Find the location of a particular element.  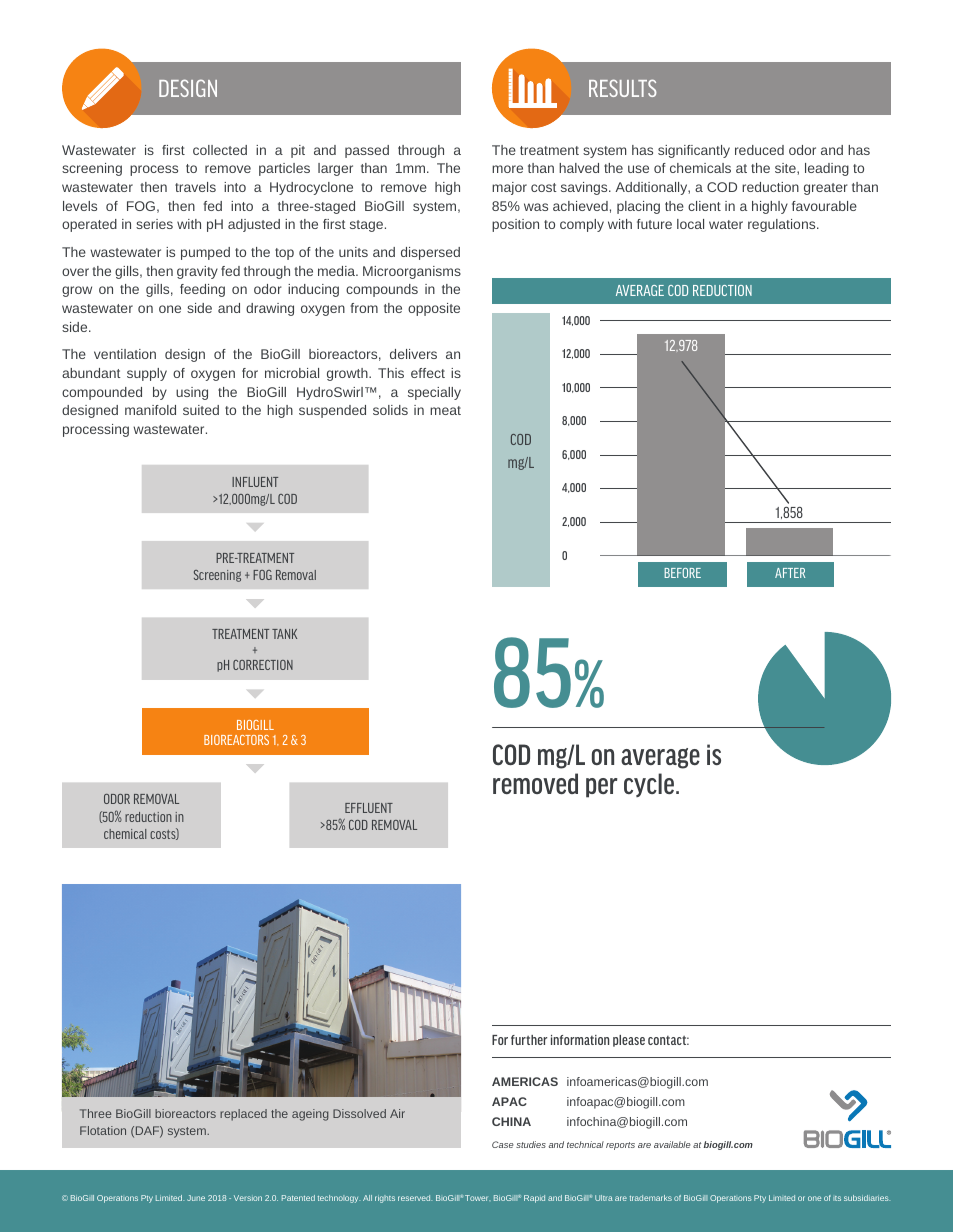

collected is located at coordinates (220, 150).
